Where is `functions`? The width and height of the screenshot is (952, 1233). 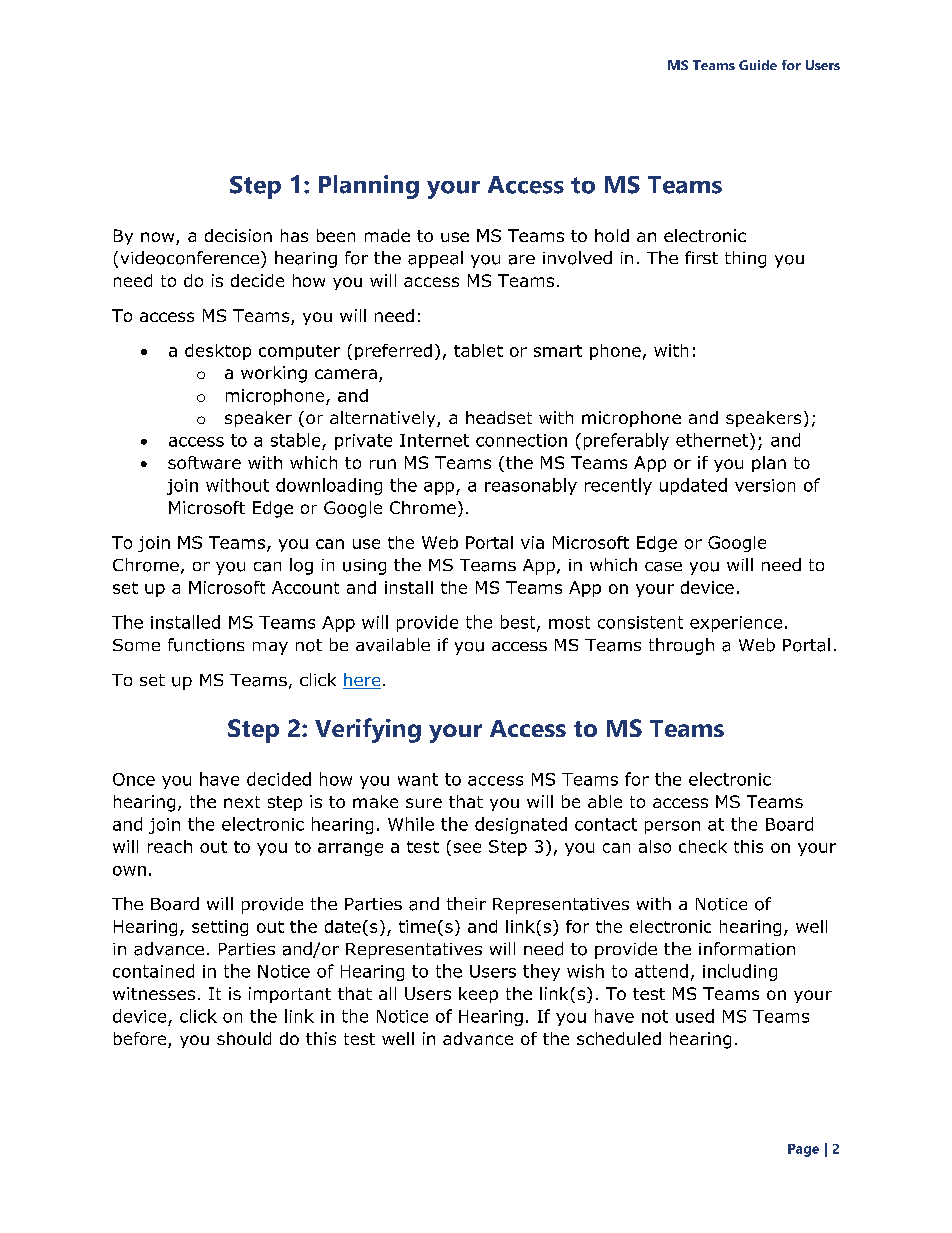 functions is located at coordinates (206, 645).
